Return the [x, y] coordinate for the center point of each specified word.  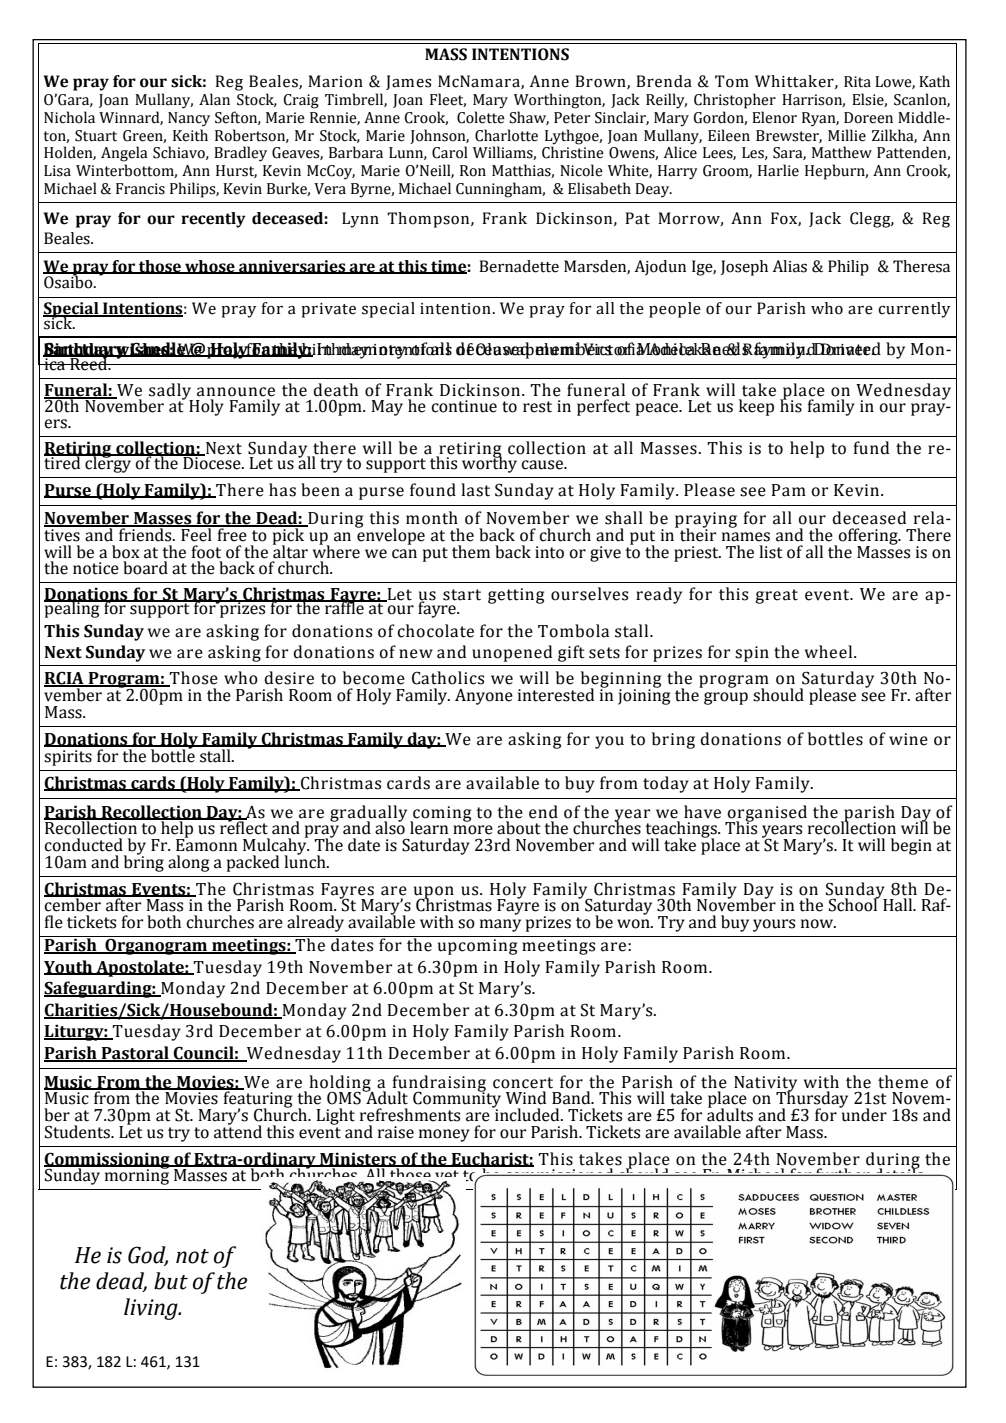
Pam [789, 490]
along [189, 863]
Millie [847, 135]
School [854, 904]
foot [206, 552]
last [475, 490]
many [500, 925]
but [171, 1281]
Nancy [189, 119]
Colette [481, 117]
